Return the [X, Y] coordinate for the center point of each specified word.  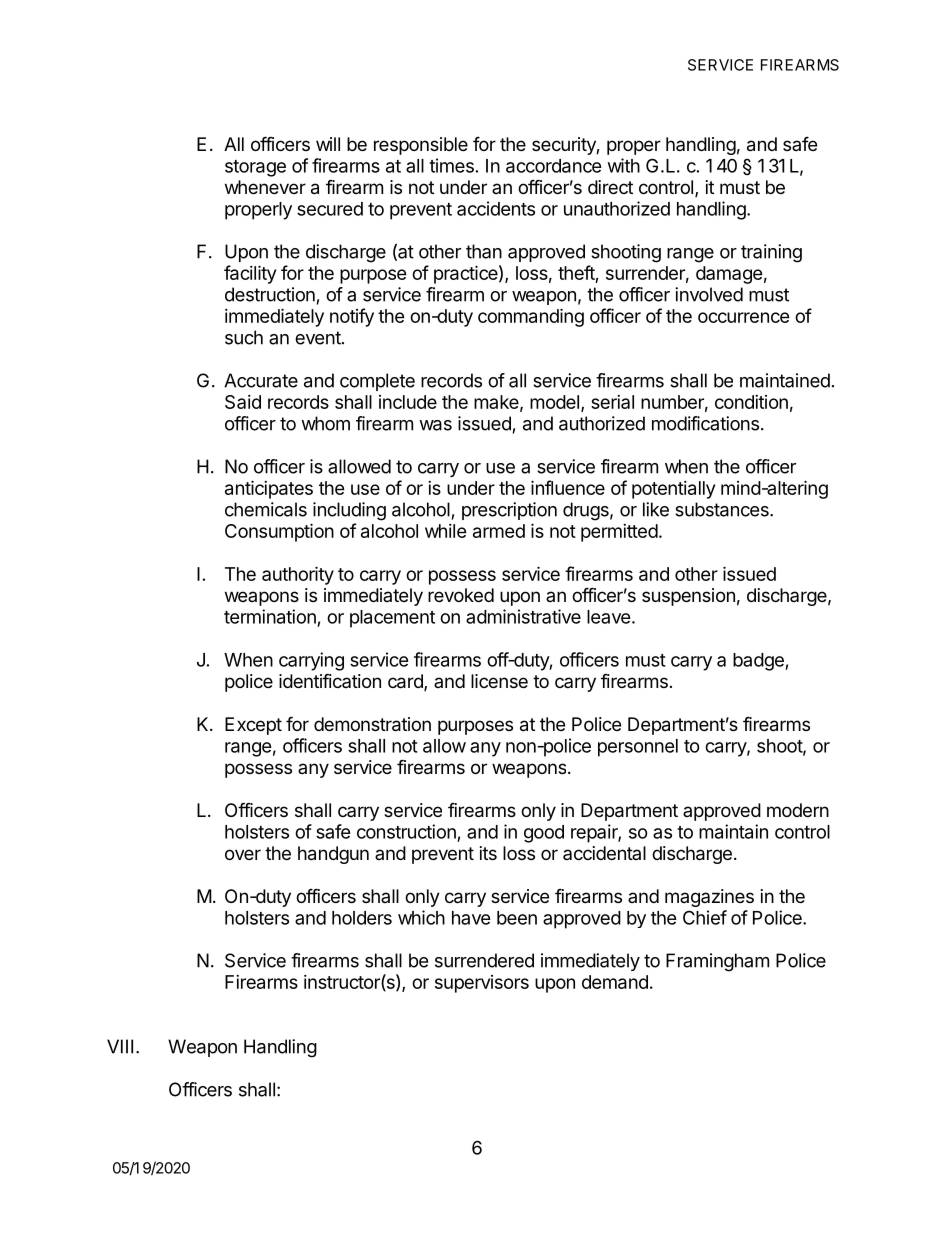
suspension [688, 597]
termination [270, 616]
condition [751, 402]
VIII [120, 1046]
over [243, 854]
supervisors [482, 984]
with [624, 165]
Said [243, 402]
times [451, 165]
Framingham [717, 962]
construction [406, 831]
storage [255, 168]
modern [798, 810]
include [408, 402]
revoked [461, 595]
